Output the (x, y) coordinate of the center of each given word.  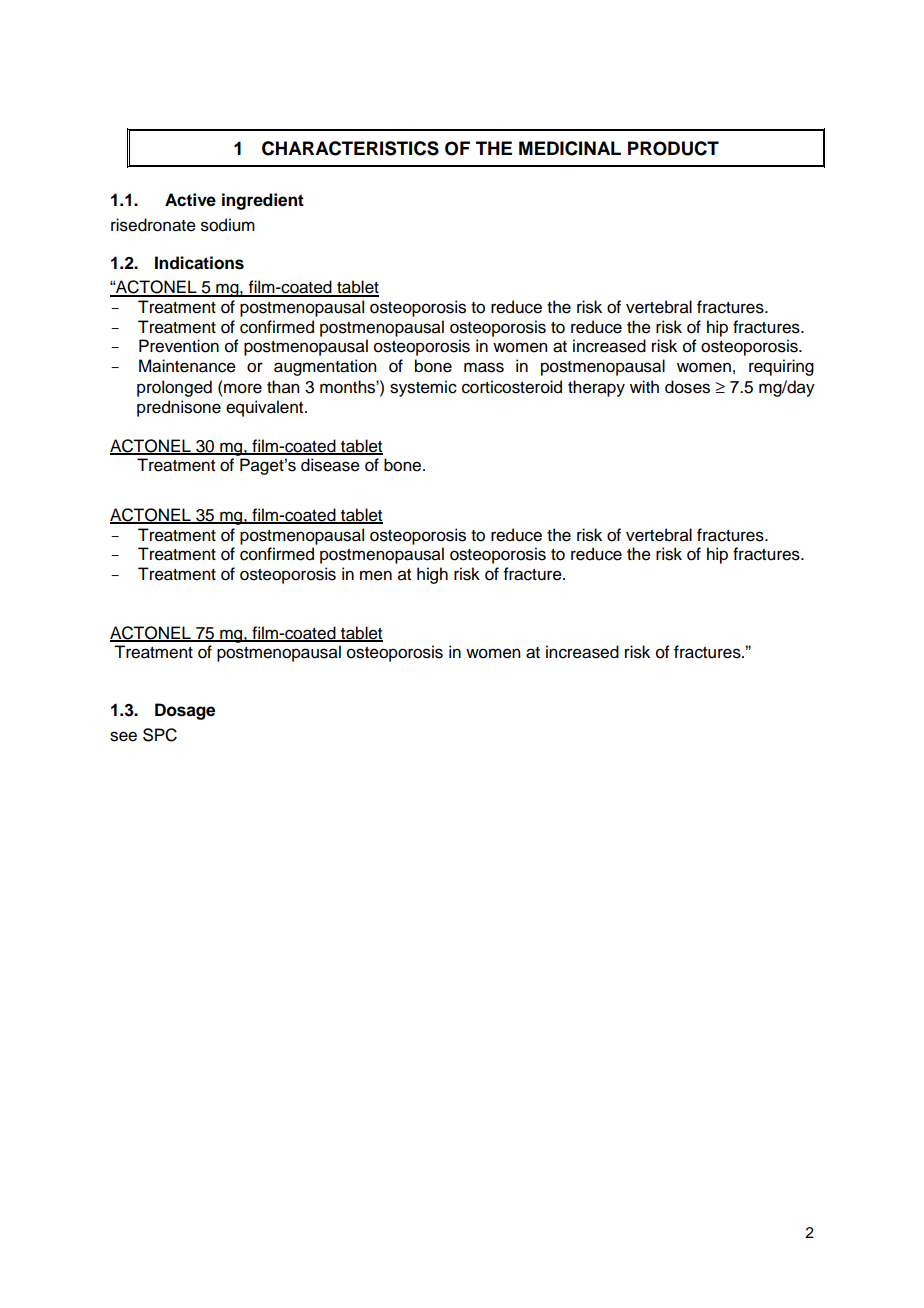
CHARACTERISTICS (350, 148)
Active (190, 200)
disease (330, 465)
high (432, 575)
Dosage (185, 711)
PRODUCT (673, 148)
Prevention (179, 346)
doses (687, 387)
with (644, 386)
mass (484, 367)
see (123, 736)
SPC (160, 735)
